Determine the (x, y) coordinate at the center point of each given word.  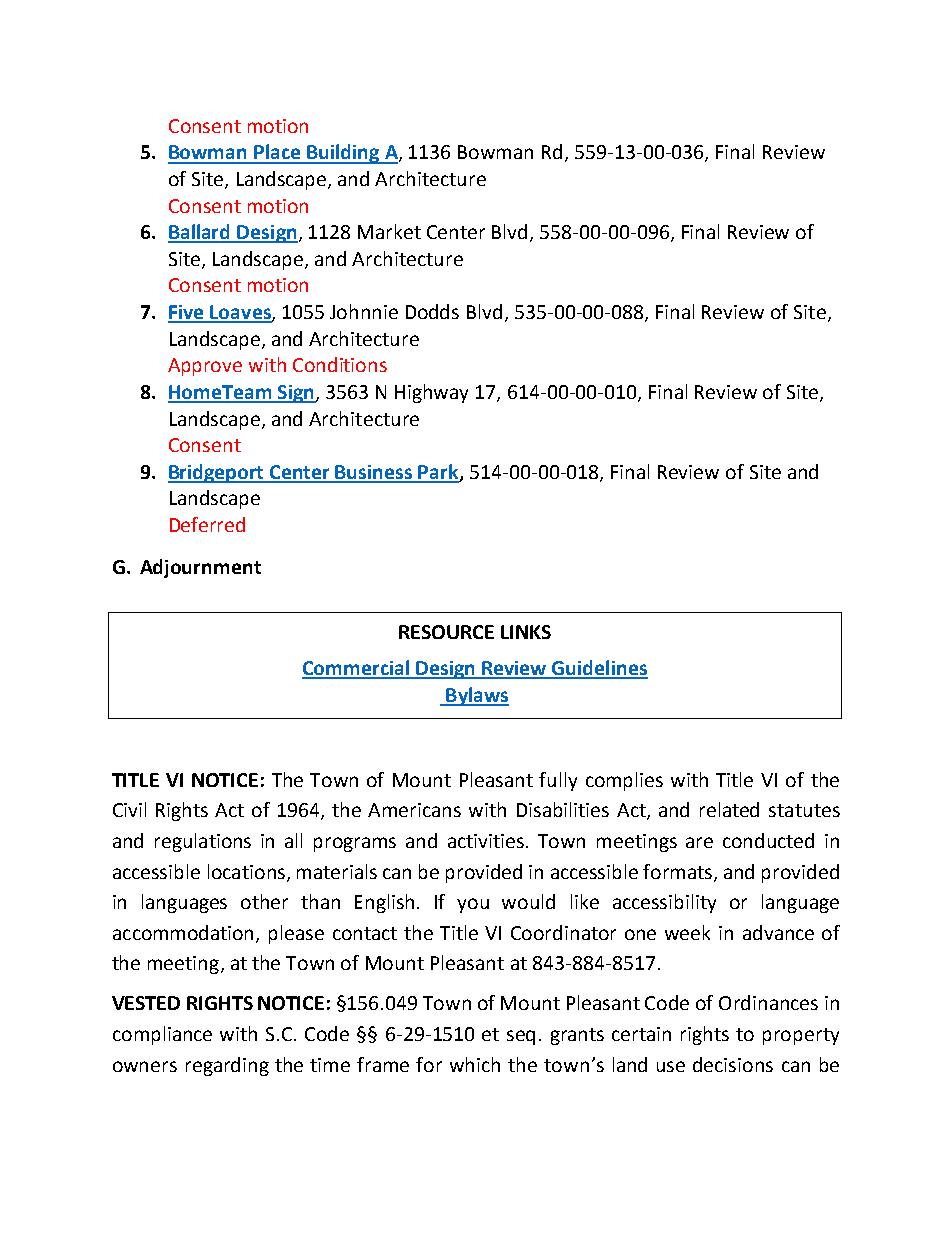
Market (389, 231)
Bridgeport (217, 473)
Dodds (432, 311)
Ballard (200, 233)
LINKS (526, 632)
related (729, 809)
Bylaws (476, 696)
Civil (129, 809)
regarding (227, 1066)
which (475, 1064)
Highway (431, 393)
